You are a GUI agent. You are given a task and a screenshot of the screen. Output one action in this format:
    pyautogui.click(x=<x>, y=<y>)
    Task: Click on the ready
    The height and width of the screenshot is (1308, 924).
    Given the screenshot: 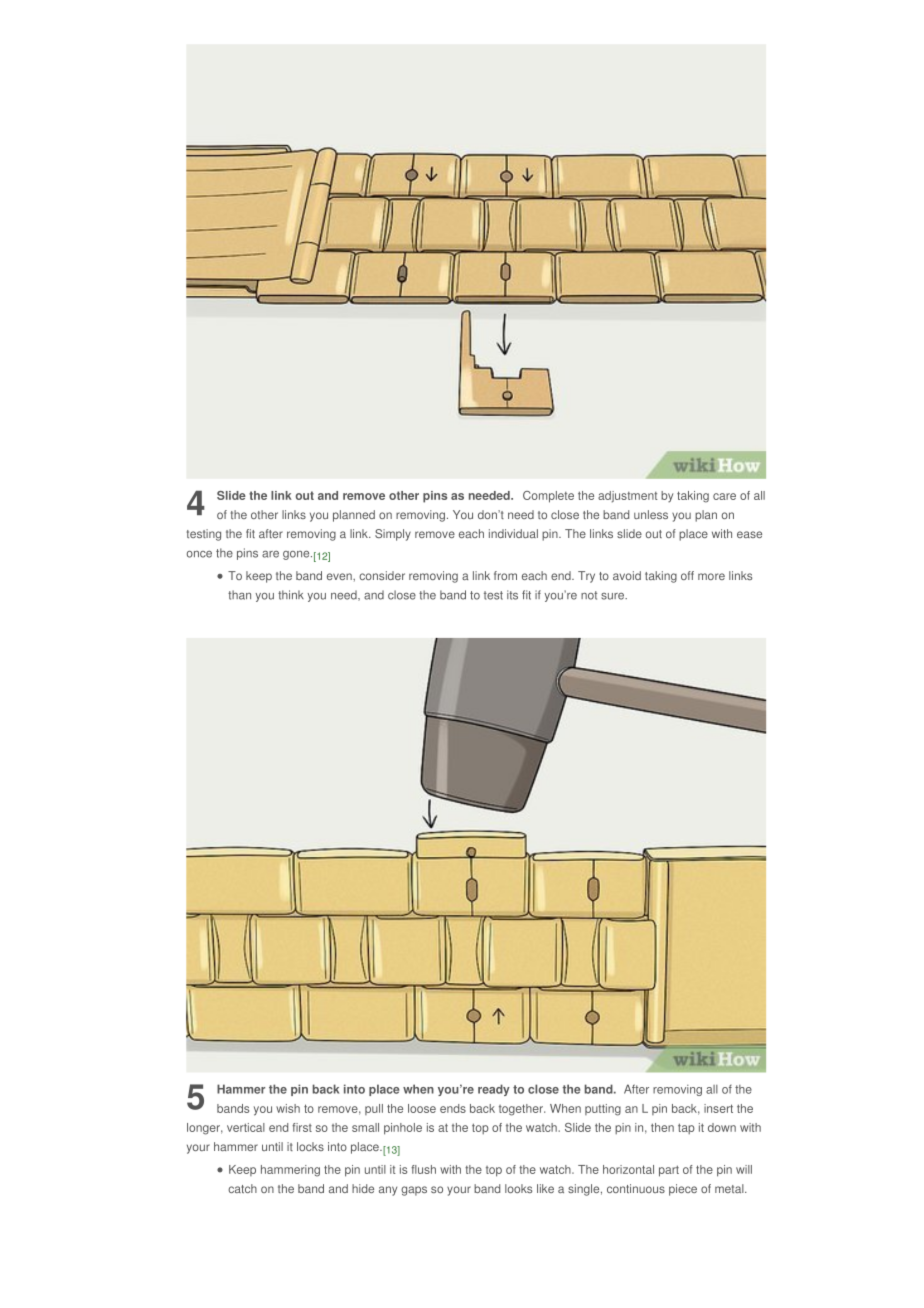 What is the action you would take?
    pyautogui.click(x=494, y=1090)
